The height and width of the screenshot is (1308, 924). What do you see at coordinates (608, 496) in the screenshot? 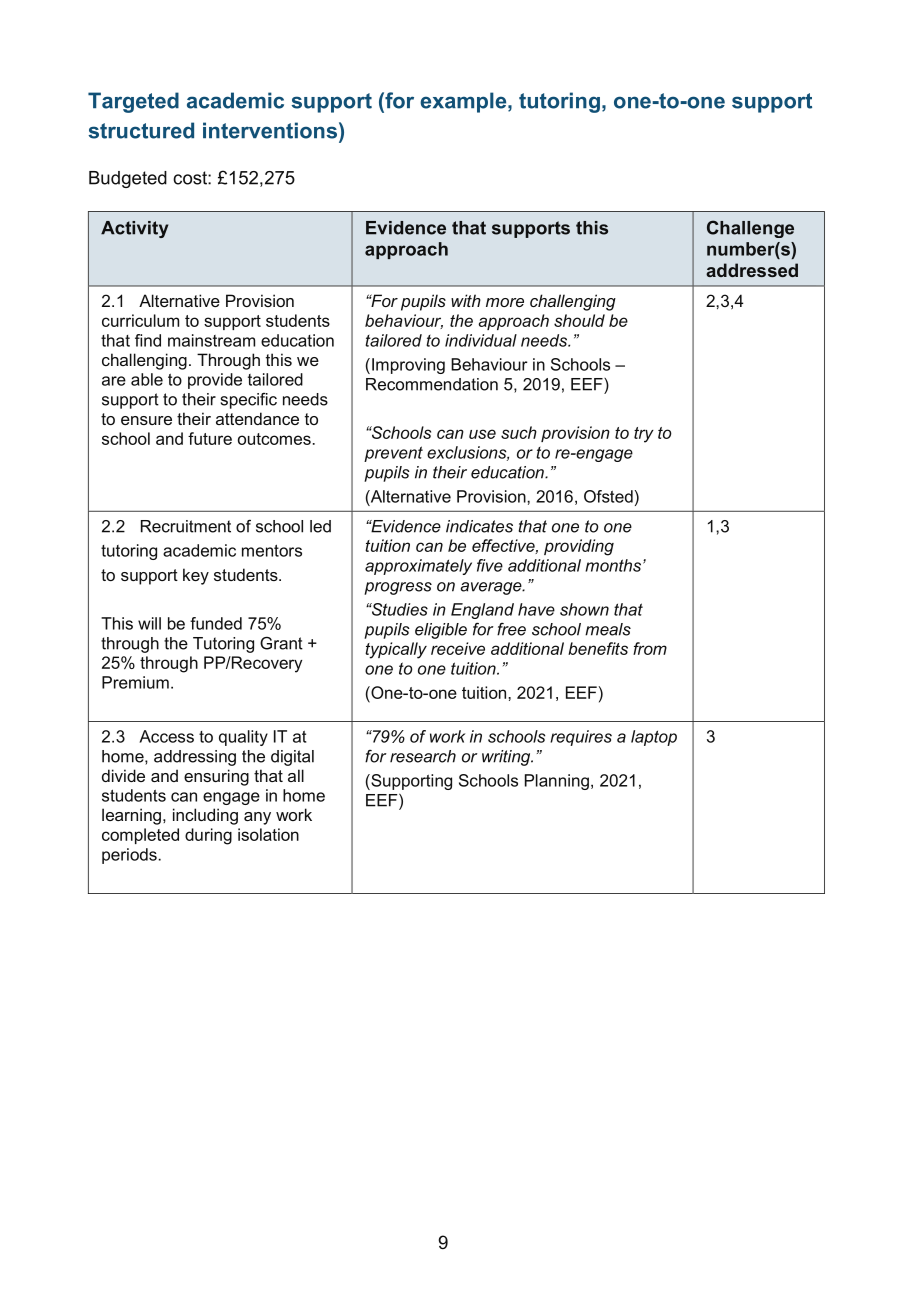
I see `Ofsted` at bounding box center [608, 496].
